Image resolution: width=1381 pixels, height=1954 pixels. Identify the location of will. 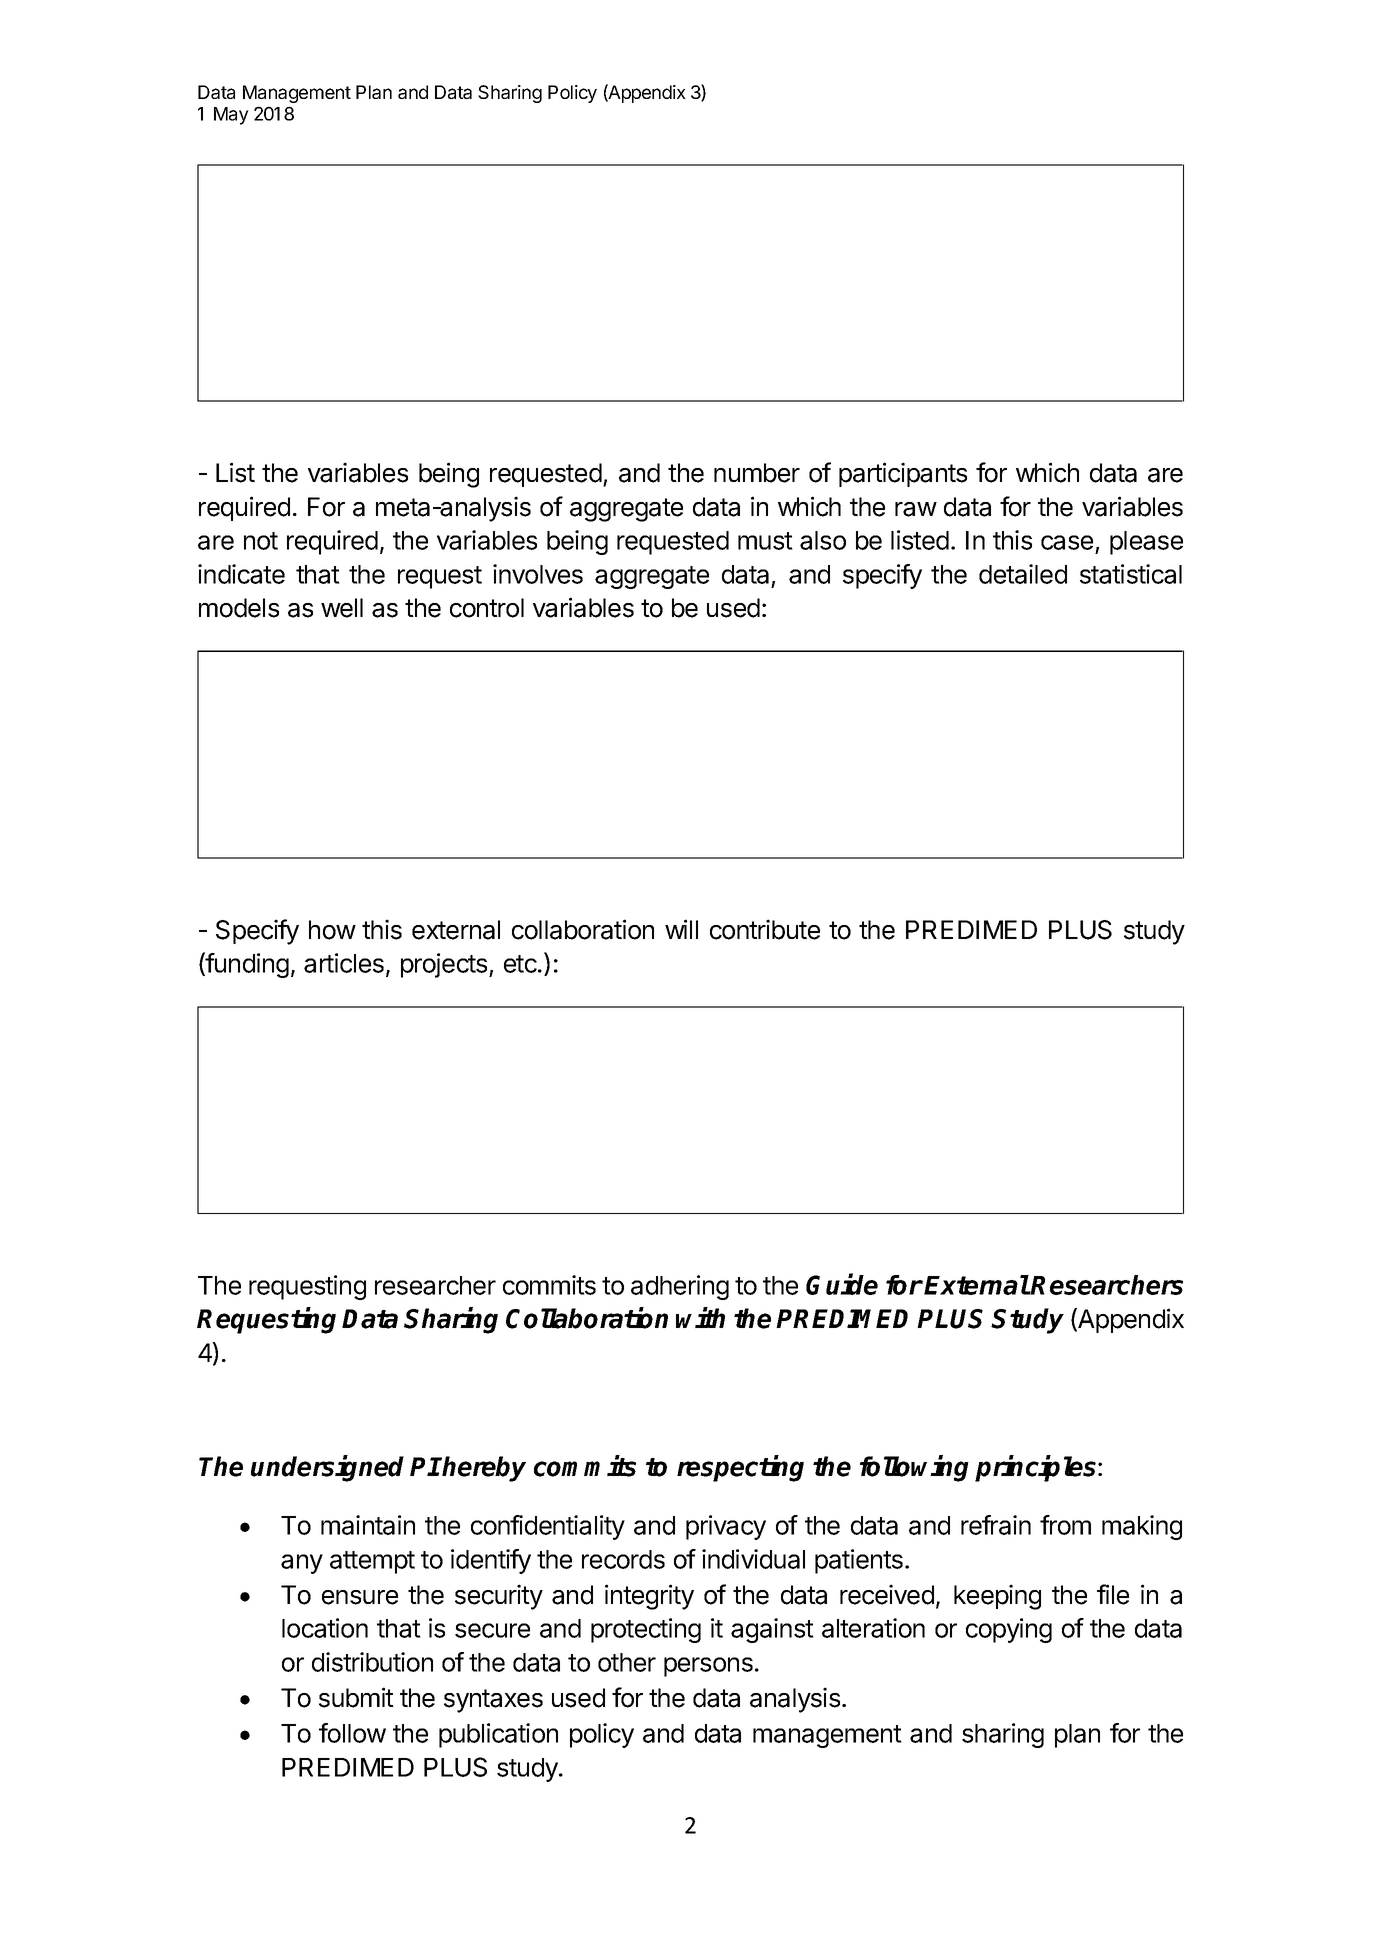
(681, 929).
